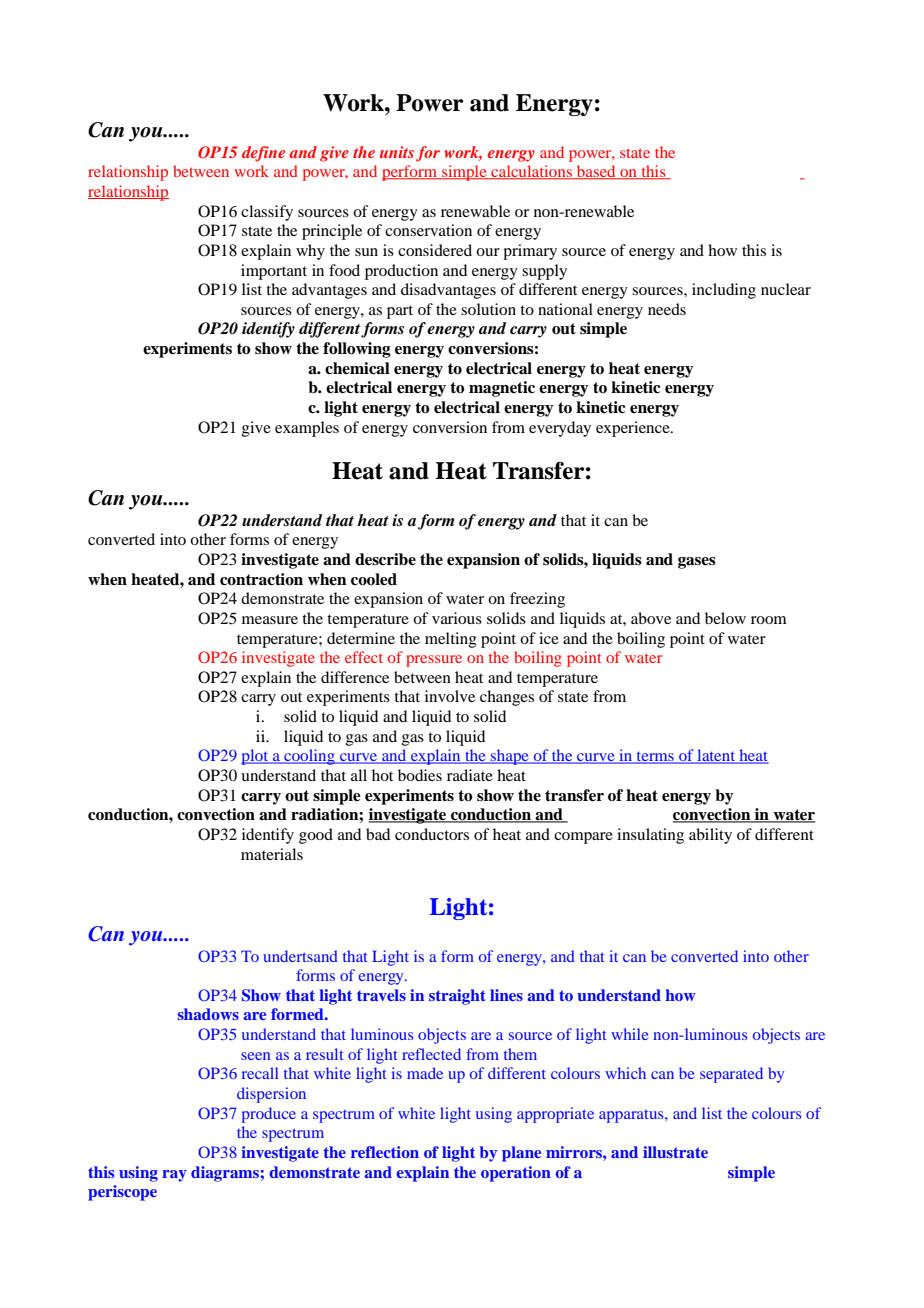 This image has height=1308, width=924. Describe the element at coordinates (272, 854) in the image. I see `materials` at that location.
